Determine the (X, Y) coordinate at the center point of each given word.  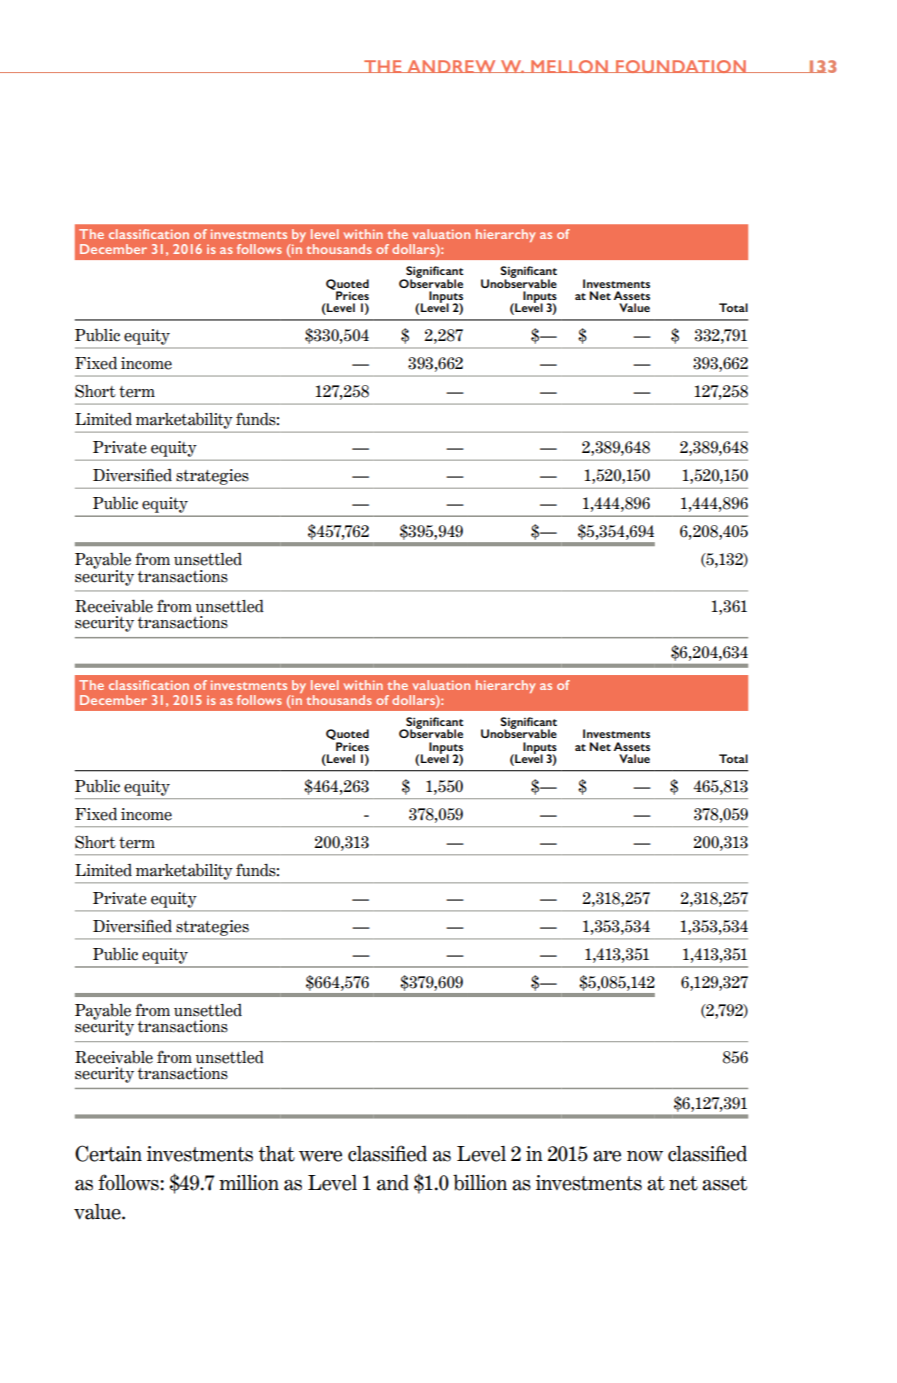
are (607, 1156)
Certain (108, 1153)
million (249, 1183)
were (320, 1156)
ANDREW (451, 66)
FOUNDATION (681, 66)
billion (480, 1182)
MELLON (570, 66)
